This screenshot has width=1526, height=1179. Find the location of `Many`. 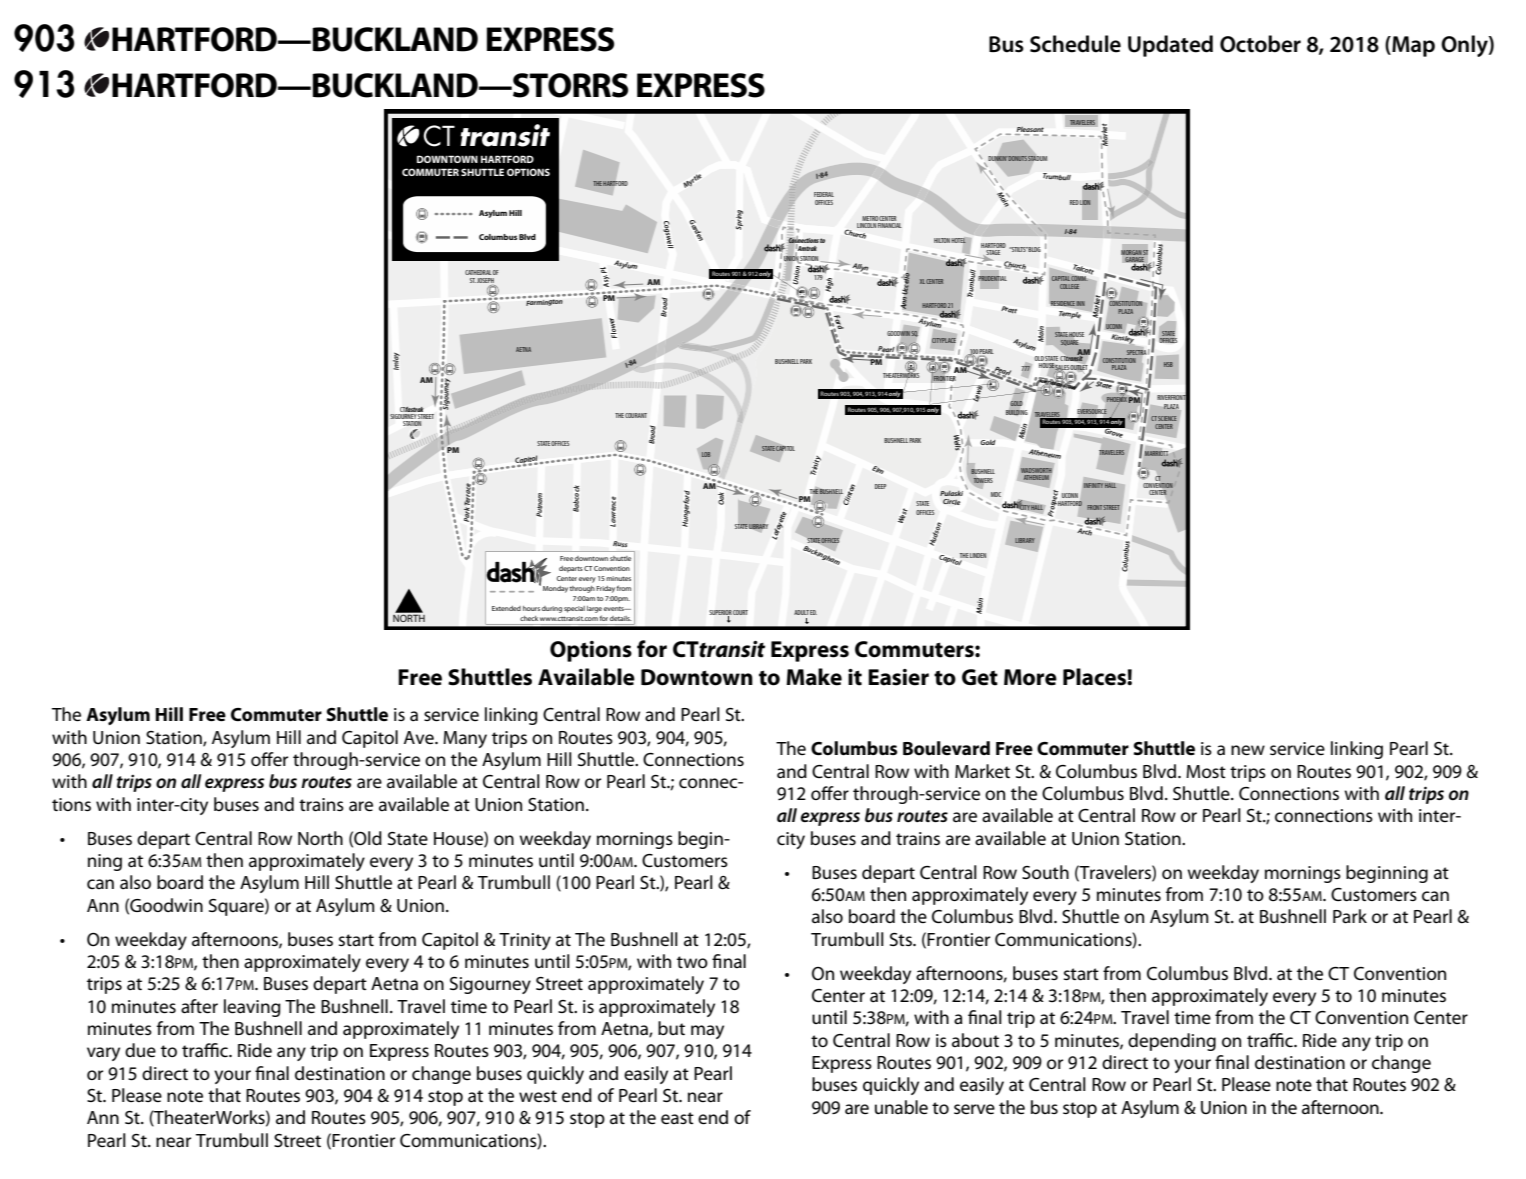

Many is located at coordinates (465, 739).
